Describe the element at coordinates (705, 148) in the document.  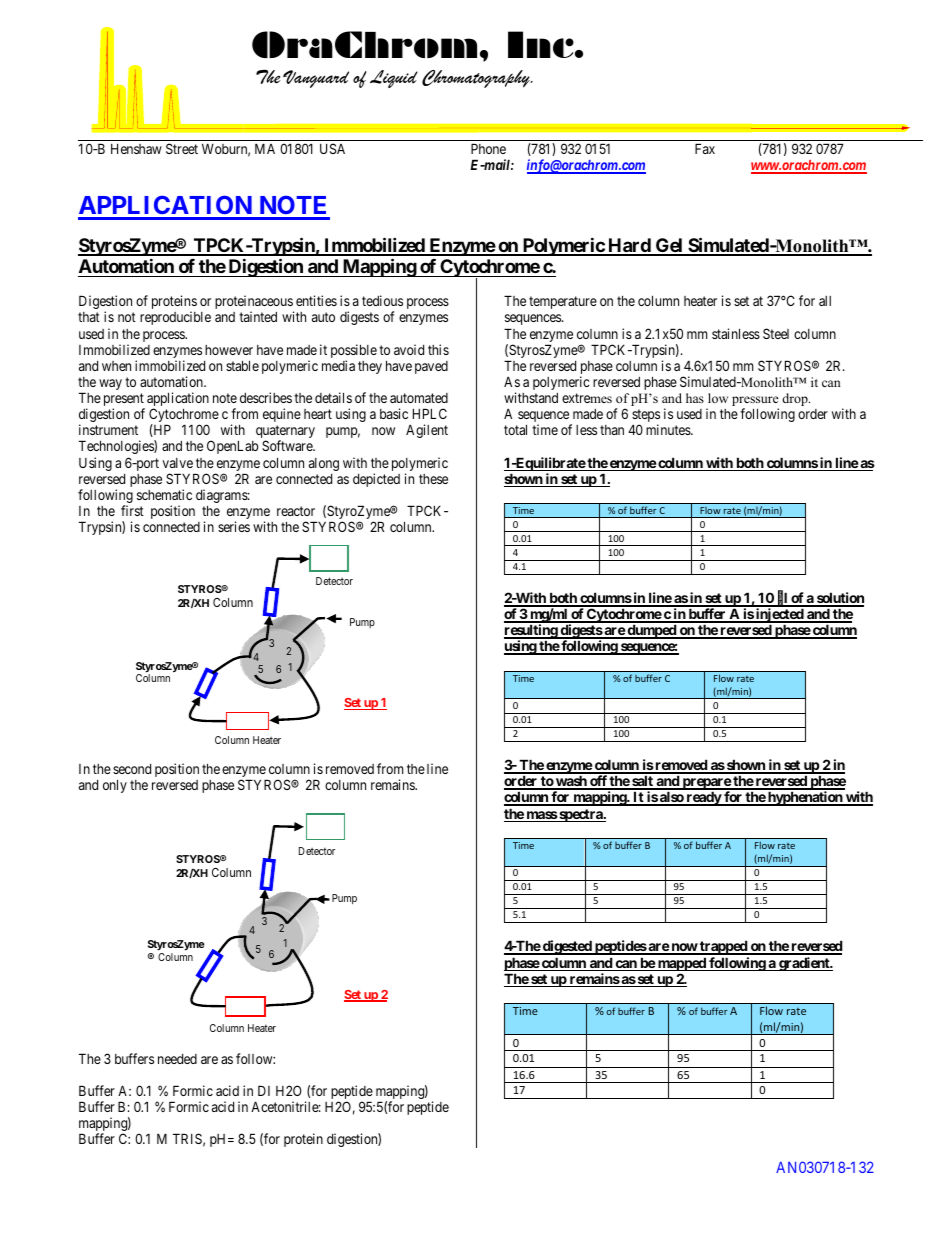
I see `Fax` at that location.
